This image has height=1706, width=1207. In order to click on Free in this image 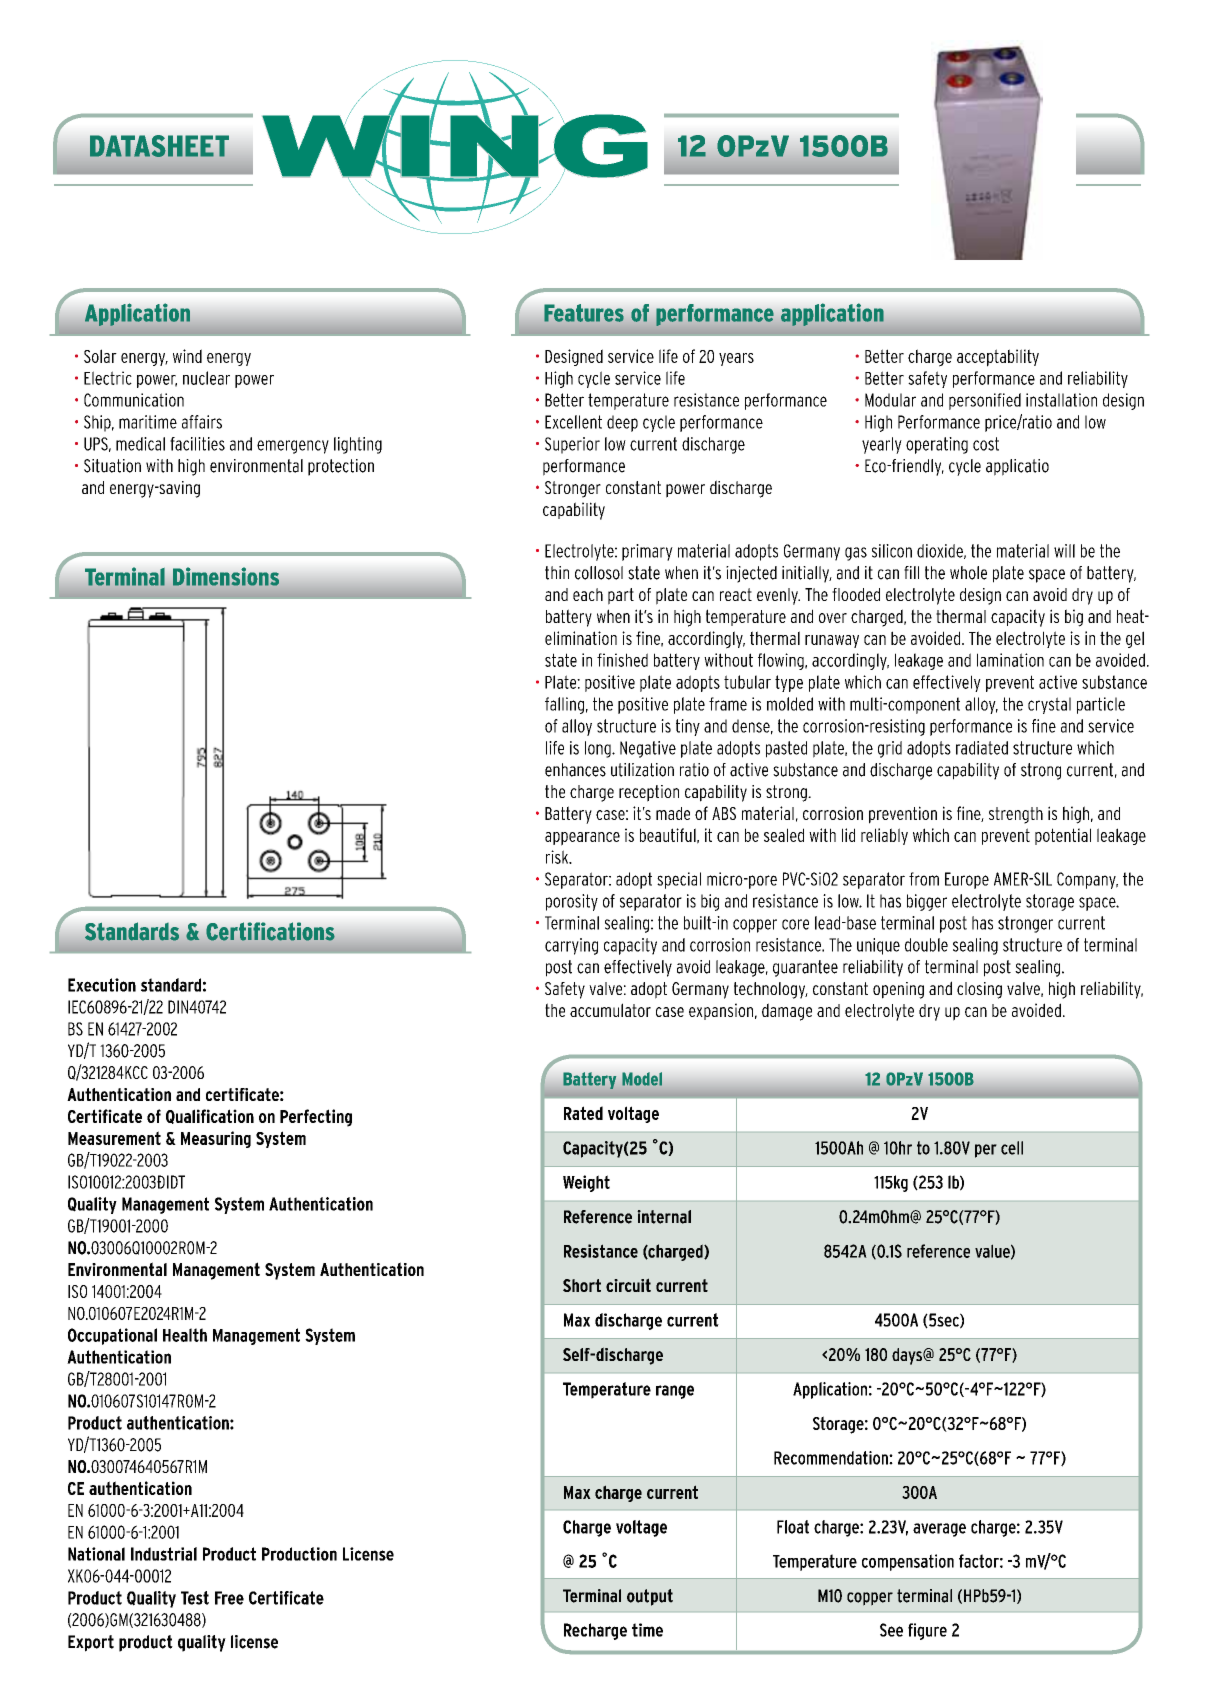, I will do `click(229, 1598)`.
